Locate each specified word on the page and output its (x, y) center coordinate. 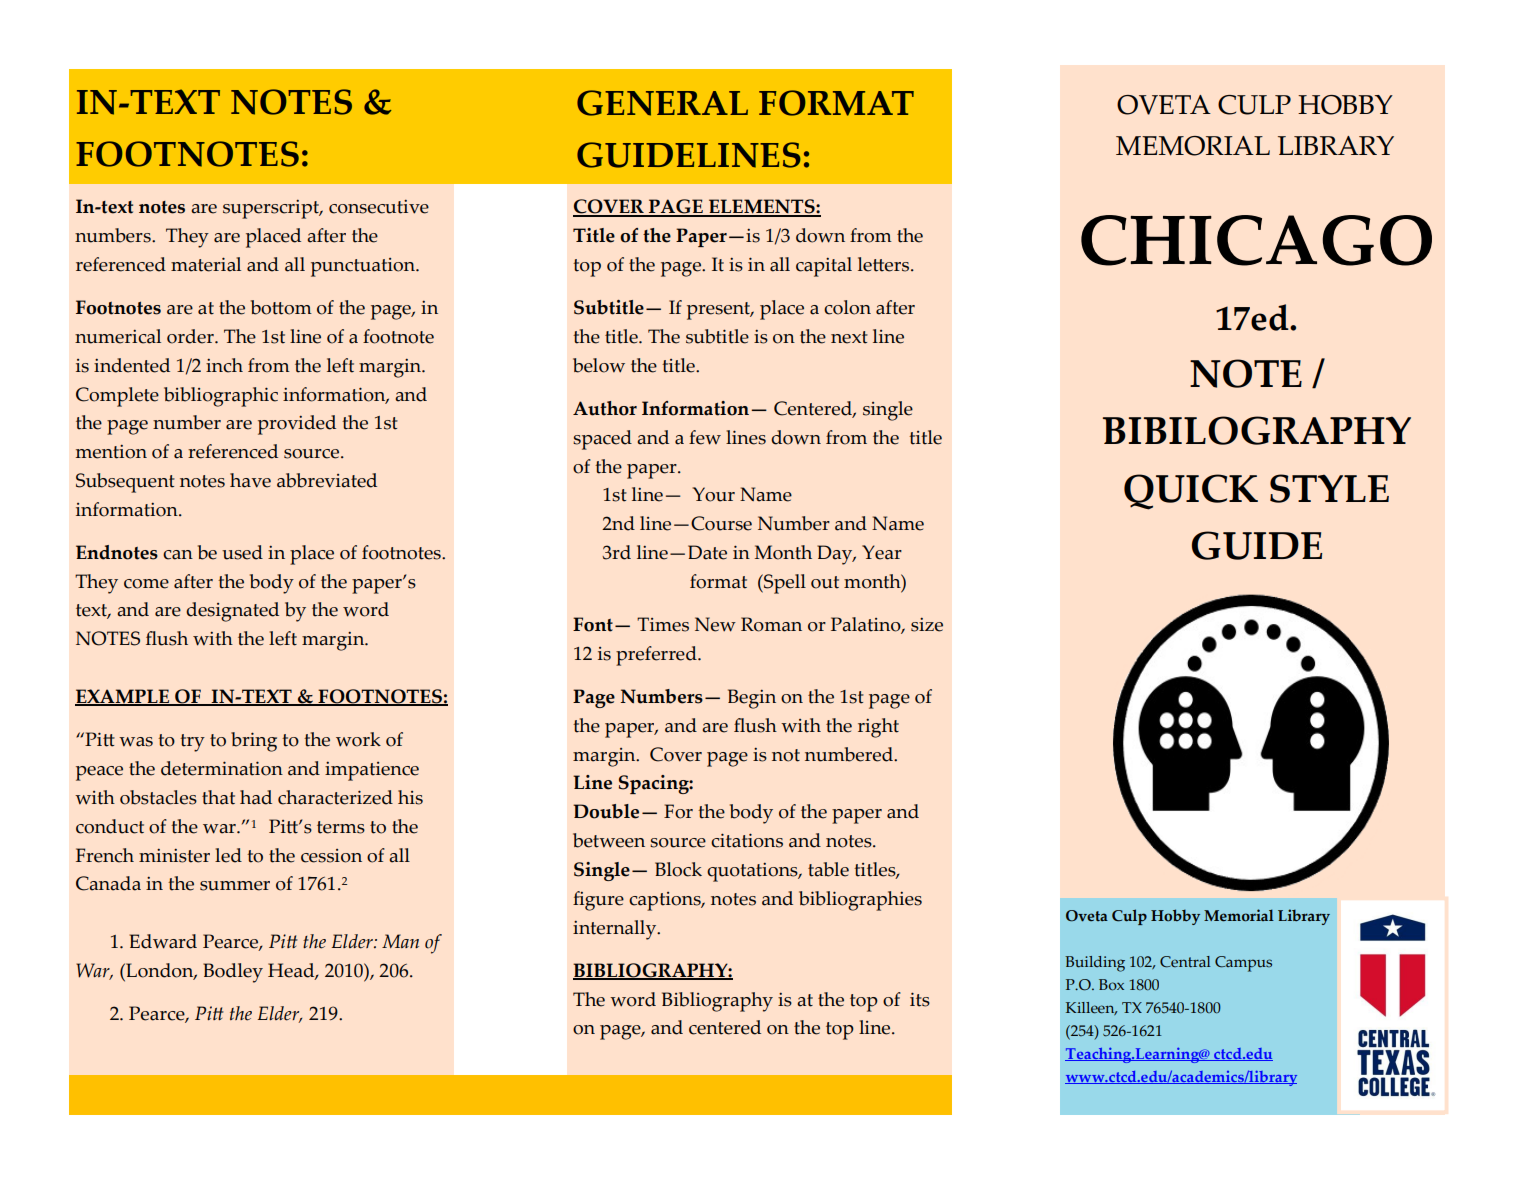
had (256, 797)
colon (847, 307)
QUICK (1191, 492)
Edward (163, 941)
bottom (281, 307)
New (715, 624)
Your (713, 494)
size (927, 625)
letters (885, 264)
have (250, 480)
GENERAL (662, 103)
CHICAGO (1256, 240)
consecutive (379, 207)
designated (232, 612)
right (878, 728)
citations (747, 840)
